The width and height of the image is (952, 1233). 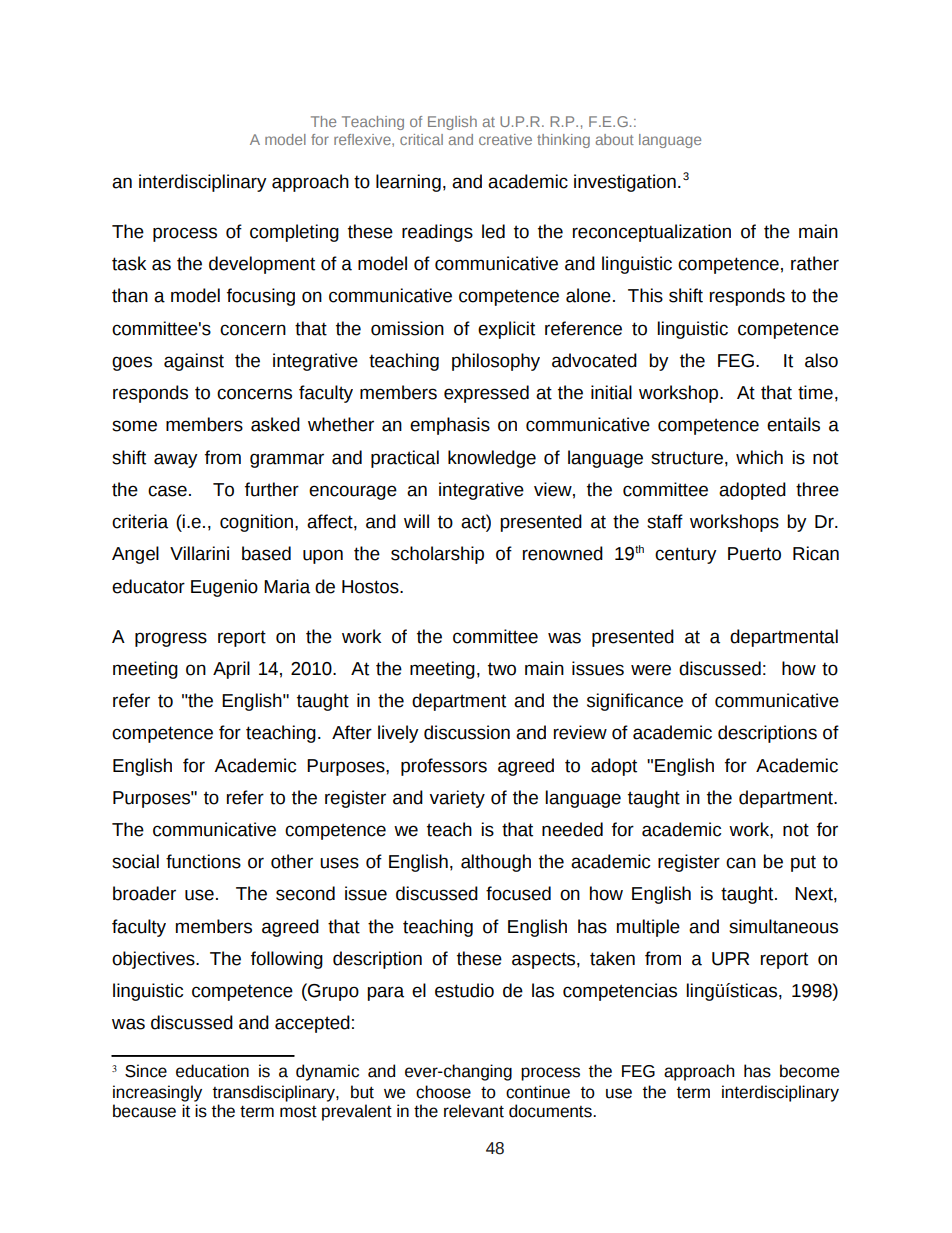 What do you see at coordinates (803, 863) in the image?
I see `put` at bounding box center [803, 863].
